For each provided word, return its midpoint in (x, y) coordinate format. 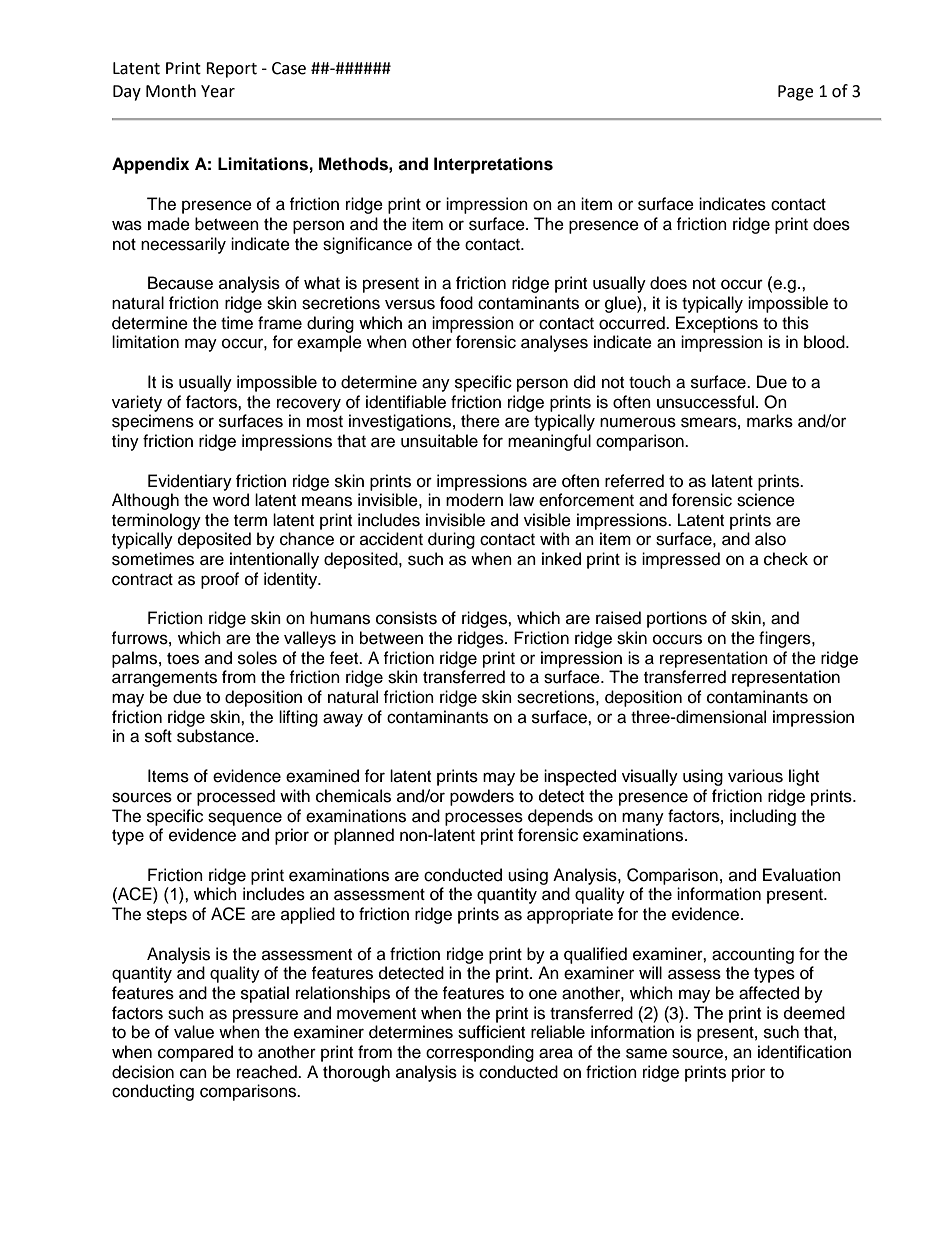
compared (195, 1053)
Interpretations (493, 165)
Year (218, 91)
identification (804, 1052)
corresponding (480, 1053)
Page (795, 93)
